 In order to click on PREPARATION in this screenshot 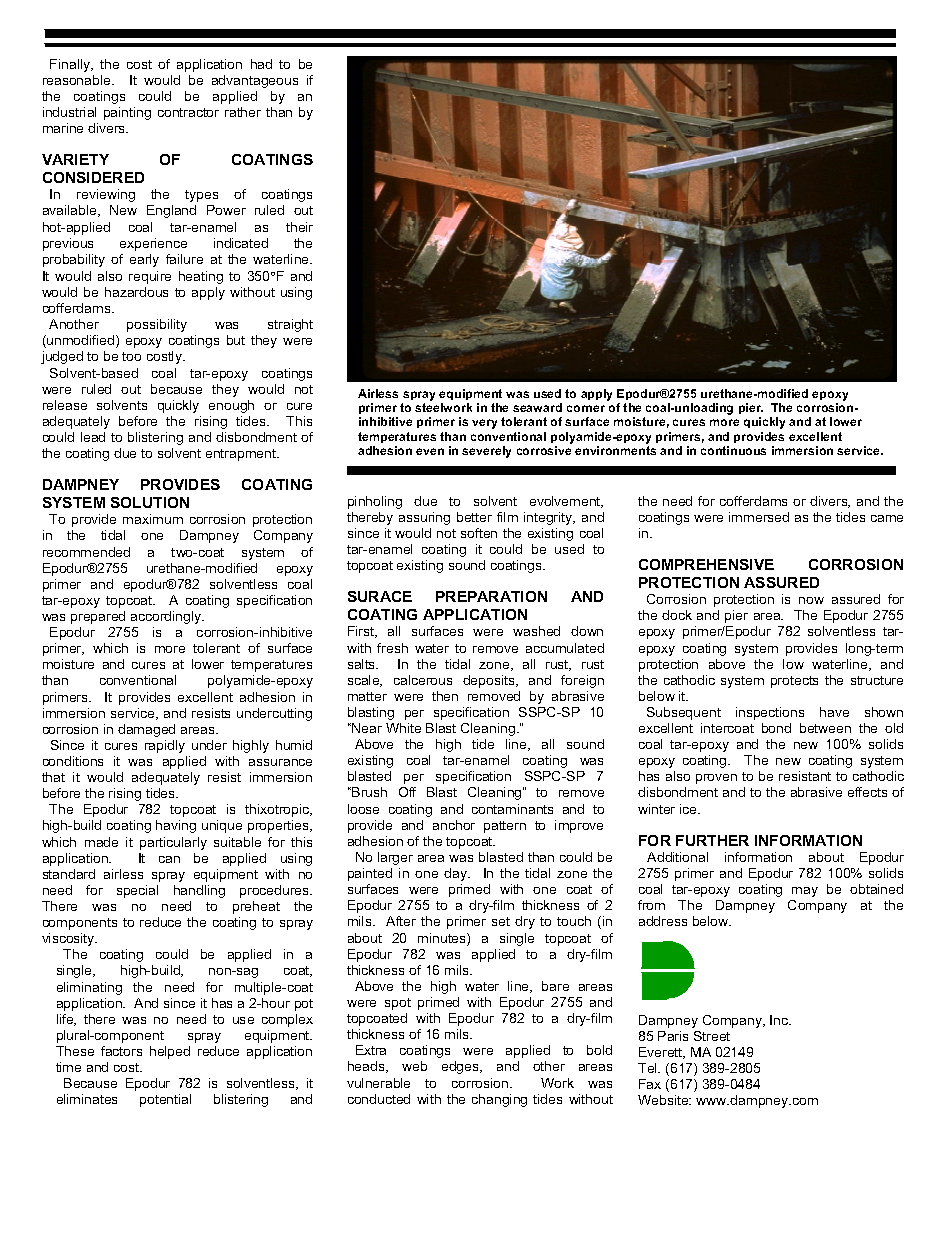, I will do `click(491, 596)`.
